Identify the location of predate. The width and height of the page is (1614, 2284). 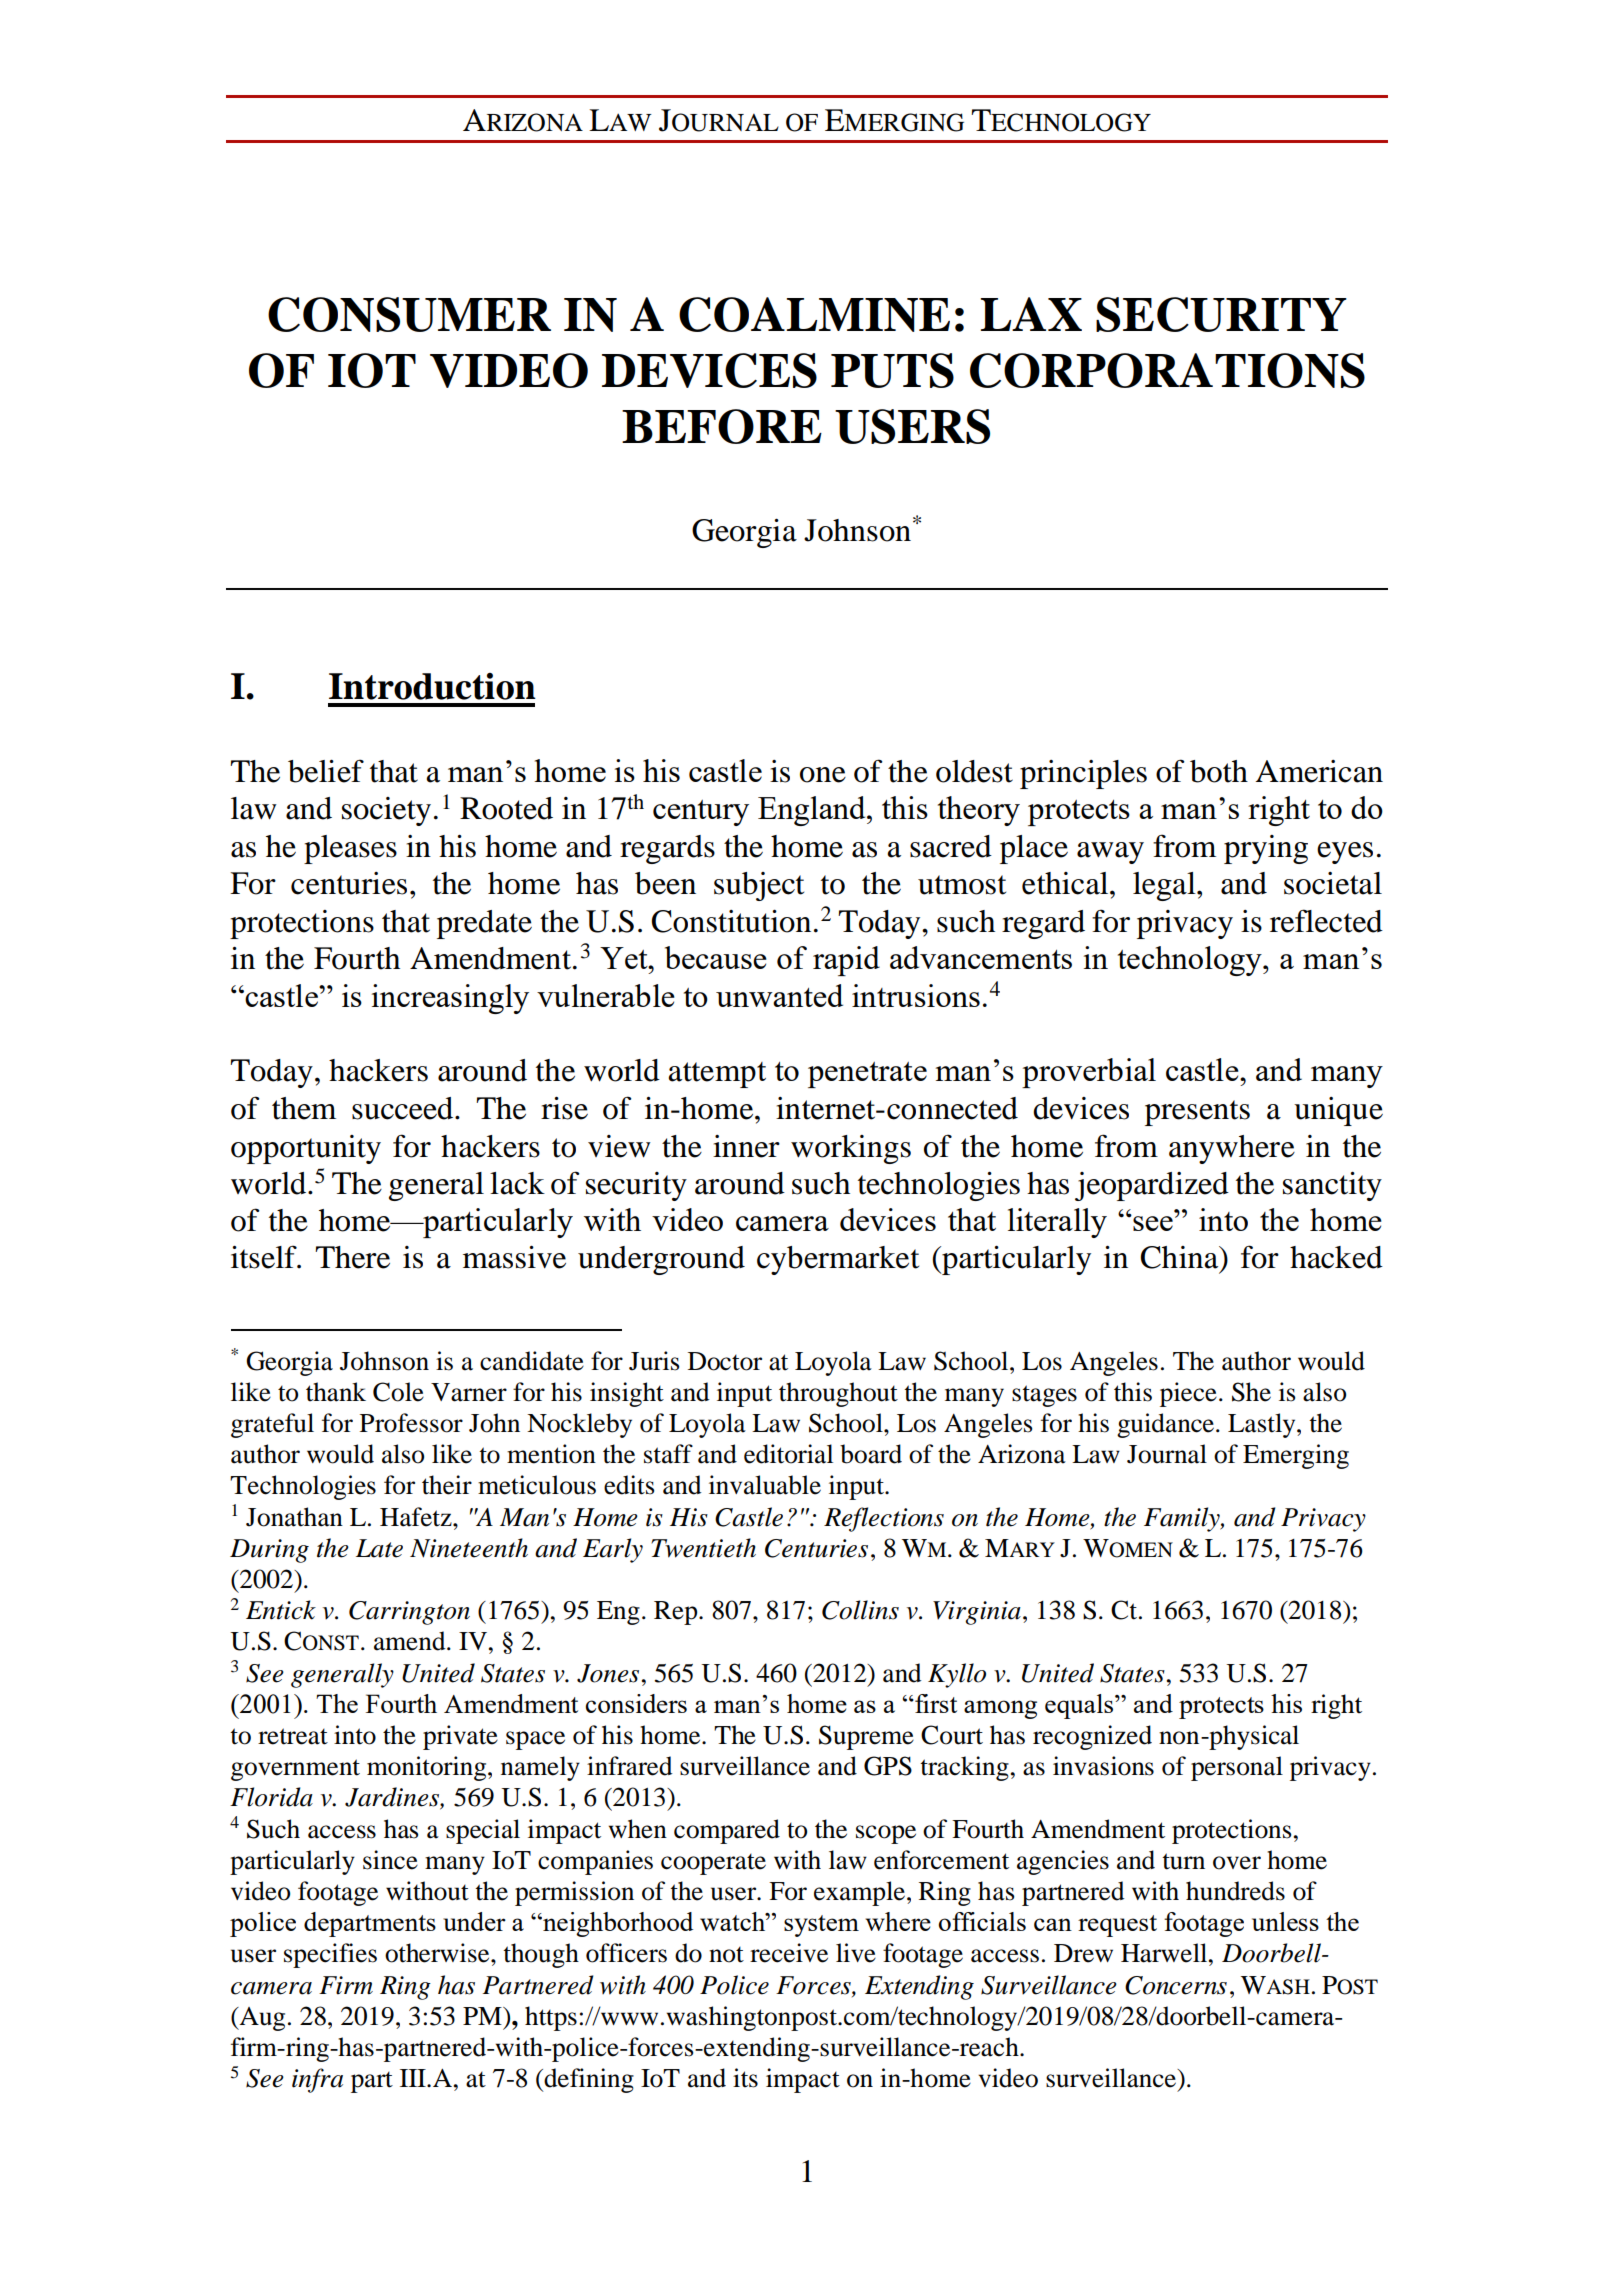
(484, 924).
